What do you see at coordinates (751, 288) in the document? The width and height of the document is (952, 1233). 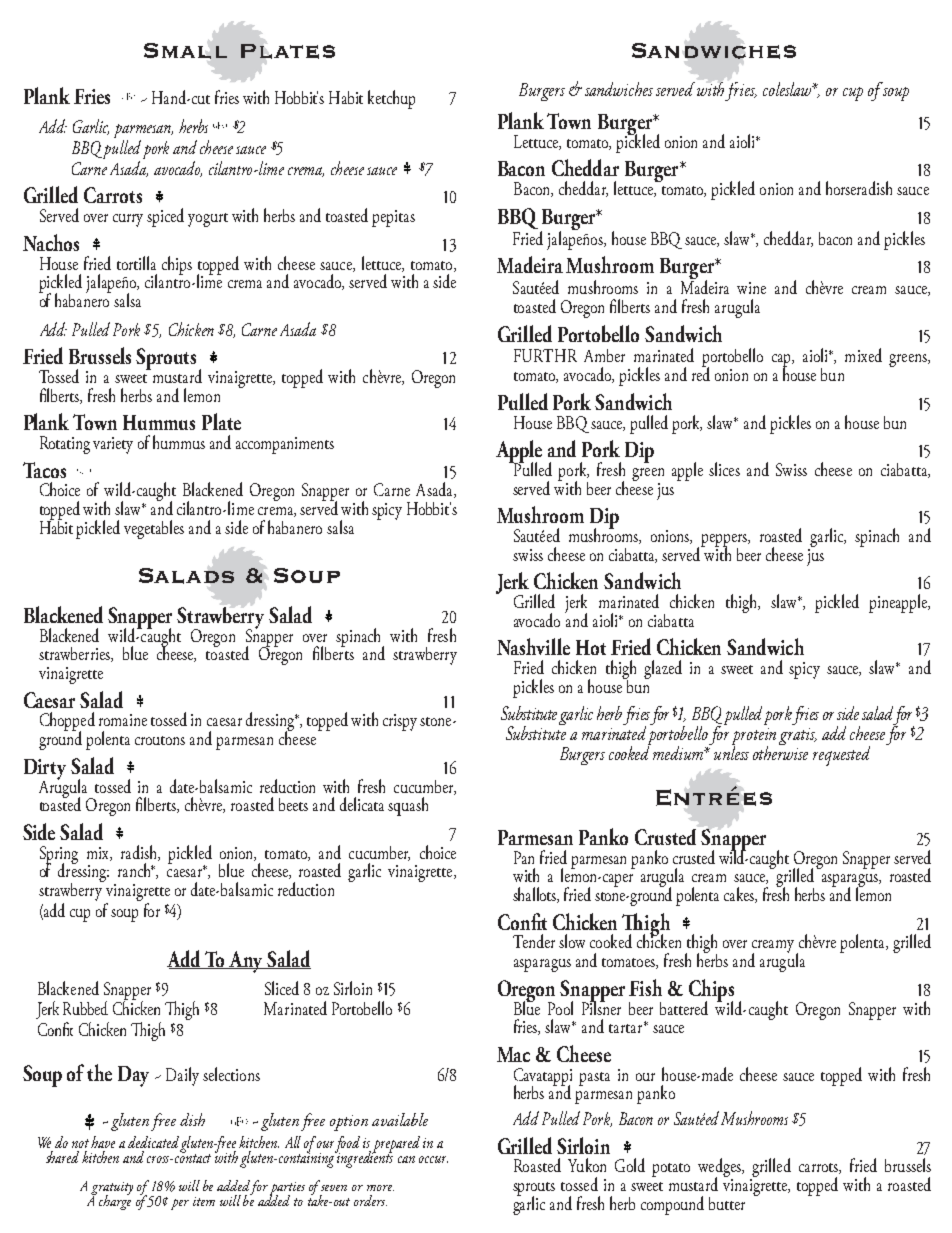 I see `wine` at bounding box center [751, 288].
